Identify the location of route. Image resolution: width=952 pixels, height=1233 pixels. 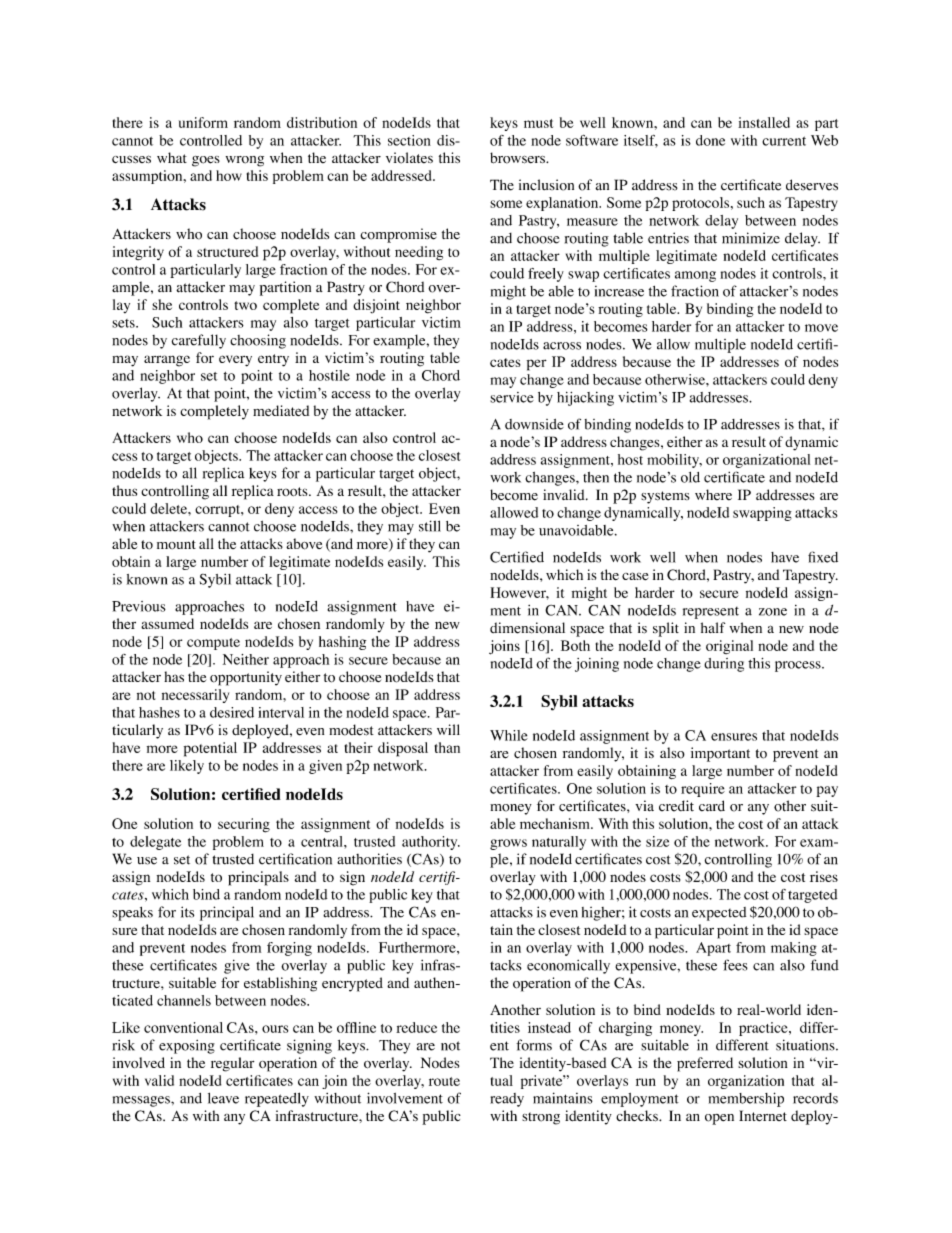
(444, 1081).
